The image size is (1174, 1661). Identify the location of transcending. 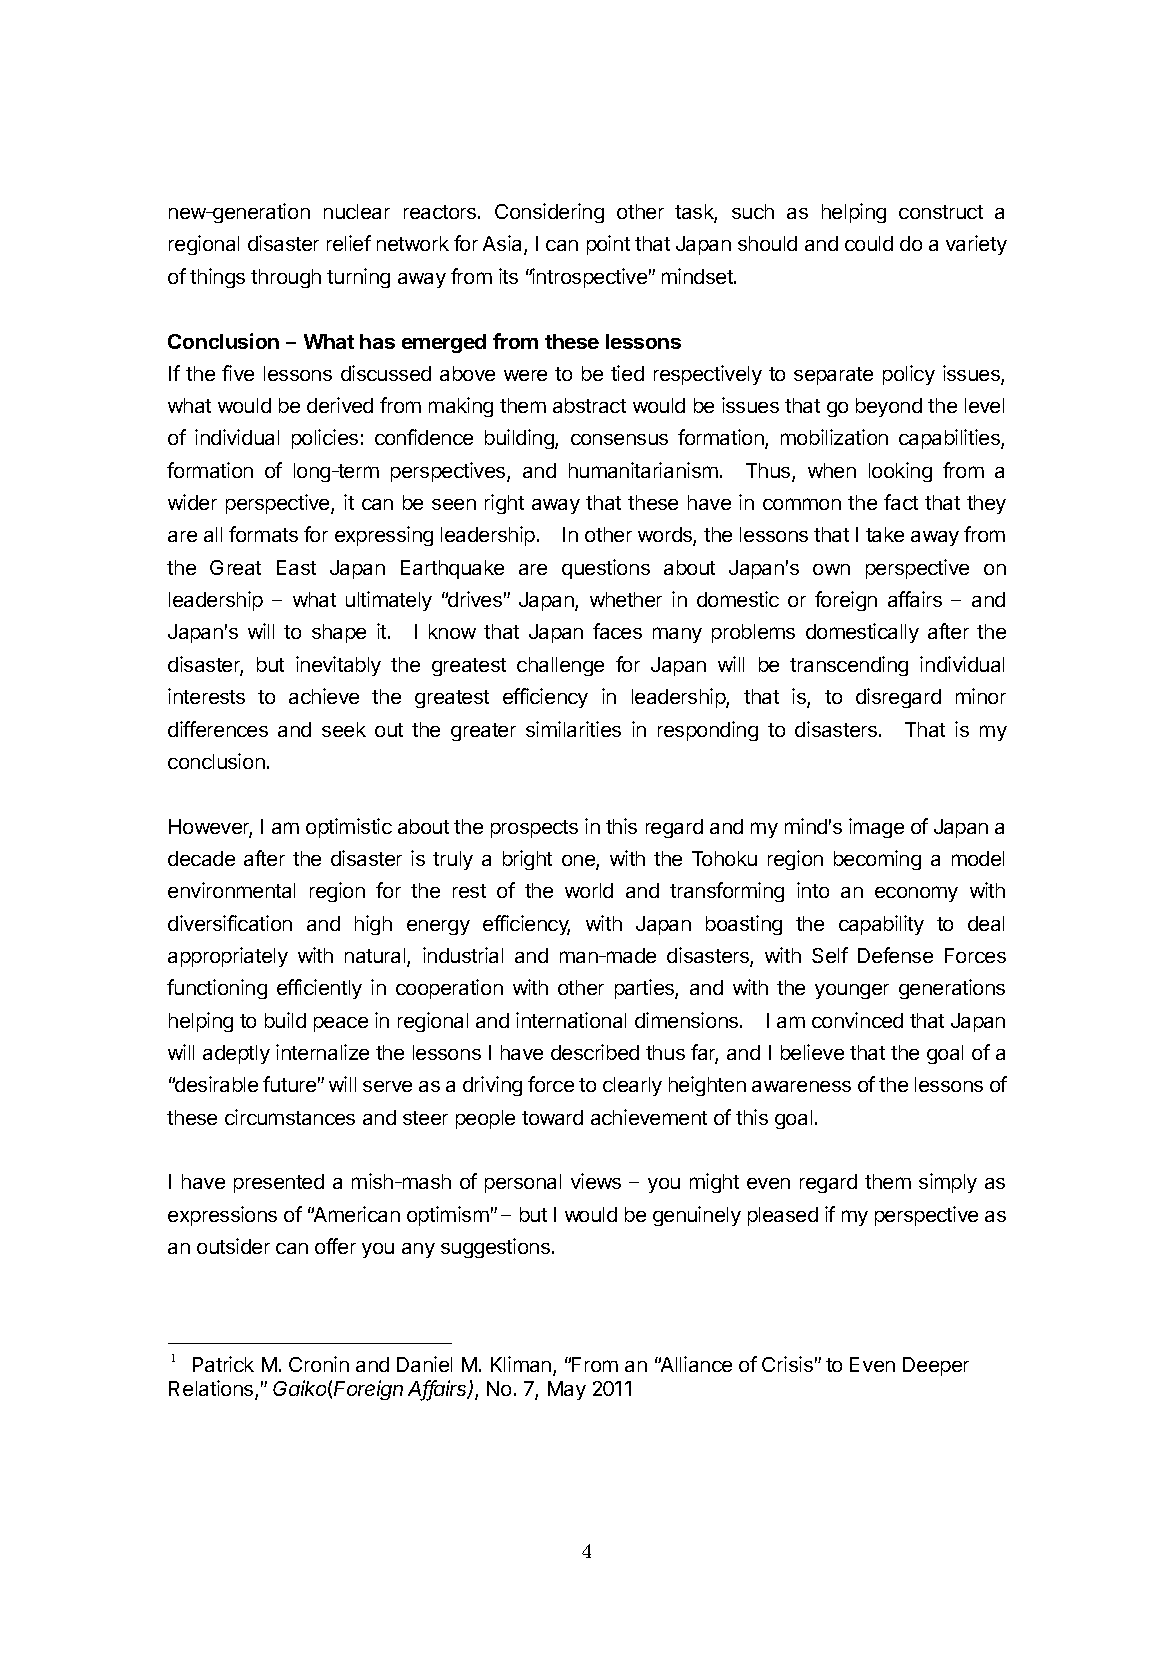
(849, 666).
